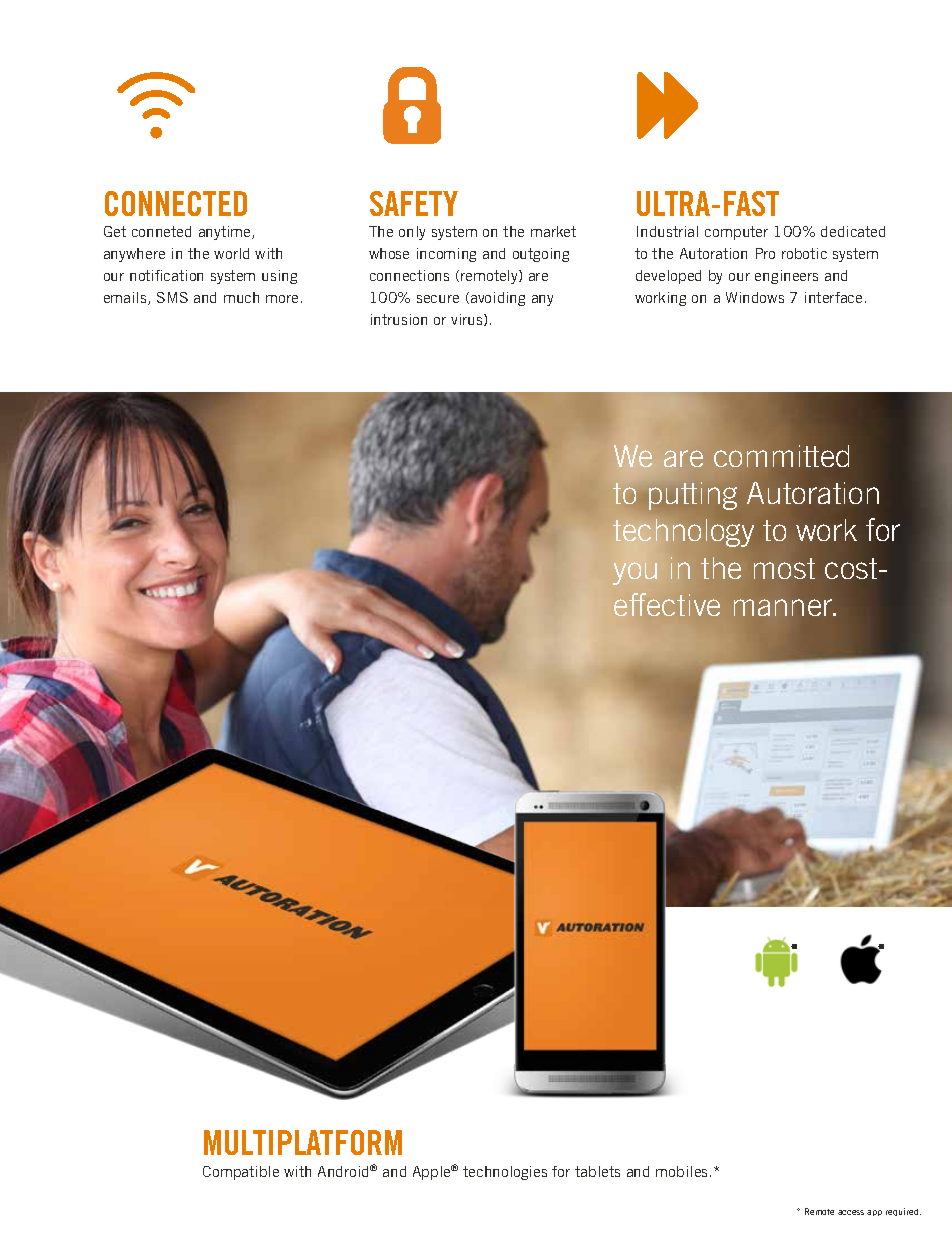 This screenshot has width=952, height=1233. Describe the element at coordinates (833, 297) in the screenshot. I see `interface` at that location.
